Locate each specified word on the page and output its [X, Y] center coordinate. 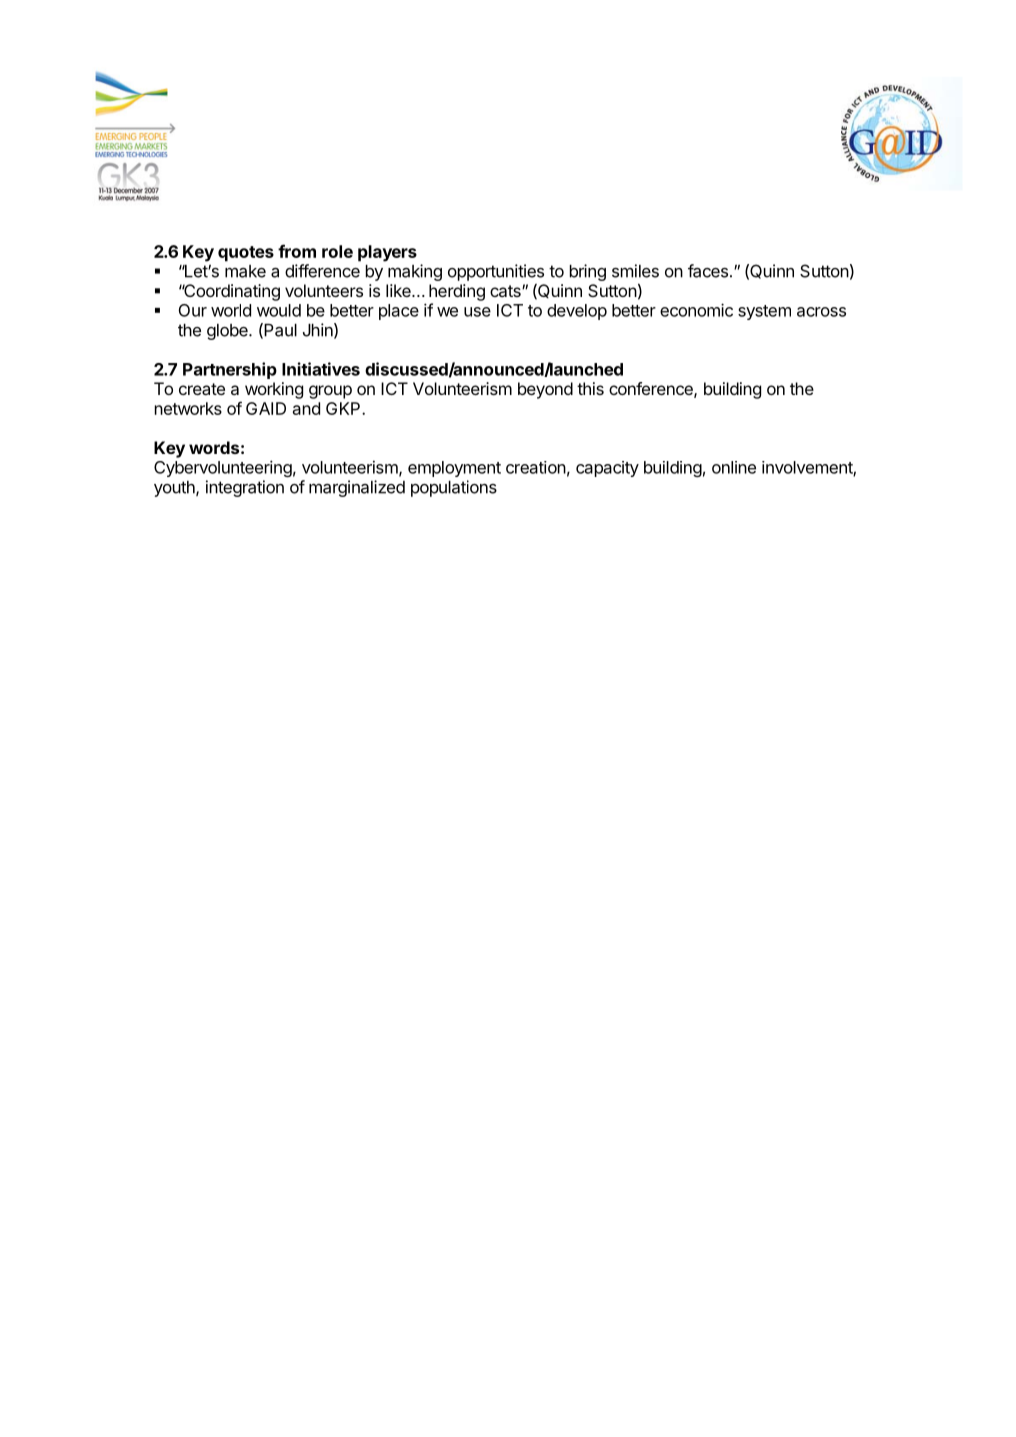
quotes [246, 254]
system [764, 312]
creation [536, 467]
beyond [545, 390]
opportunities [496, 272]
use [477, 312]
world [231, 310]
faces [708, 271]
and [306, 408]
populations [454, 488]
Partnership [230, 370]
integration [245, 488]
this [590, 388]
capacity [607, 469]
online [734, 467]
